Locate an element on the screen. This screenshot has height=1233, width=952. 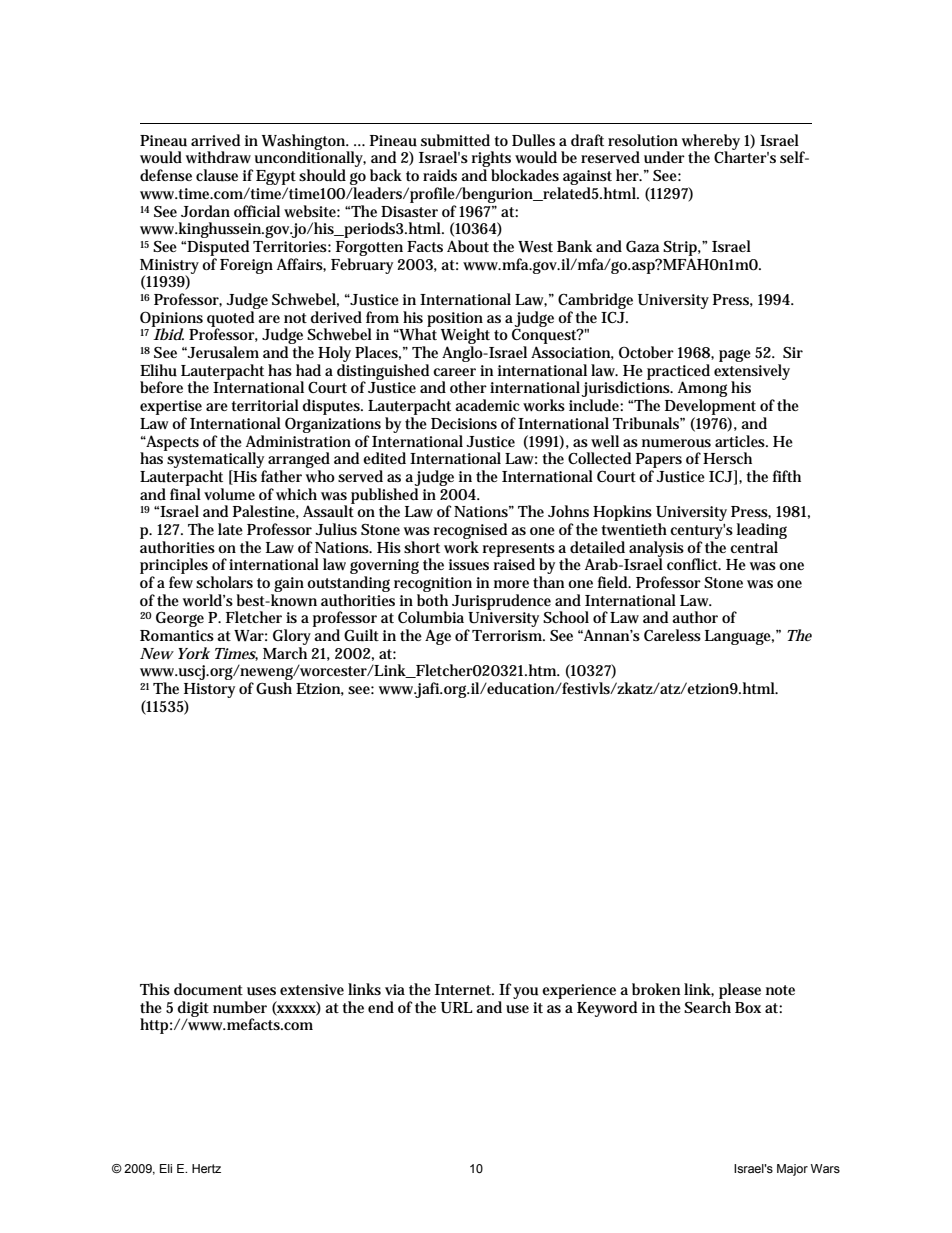
document is located at coordinates (208, 989).
